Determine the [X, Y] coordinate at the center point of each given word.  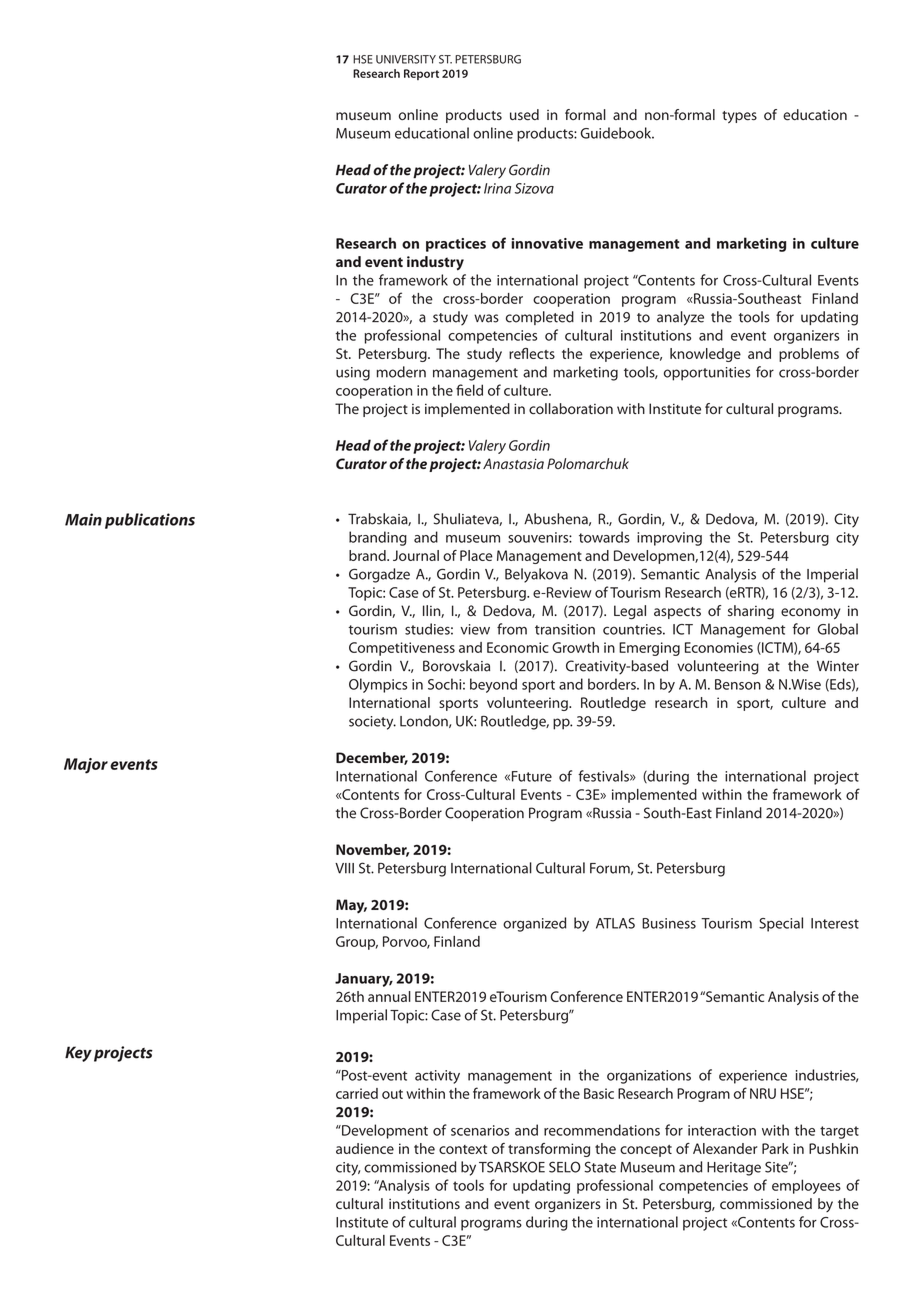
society [372, 723]
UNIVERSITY [406, 59]
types [739, 117]
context [463, 1149]
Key [78, 1054]
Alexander [725, 1148]
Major [86, 766]
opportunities [707, 374]
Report [421, 74]
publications [150, 521]
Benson [738, 684]
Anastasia [513, 463]
